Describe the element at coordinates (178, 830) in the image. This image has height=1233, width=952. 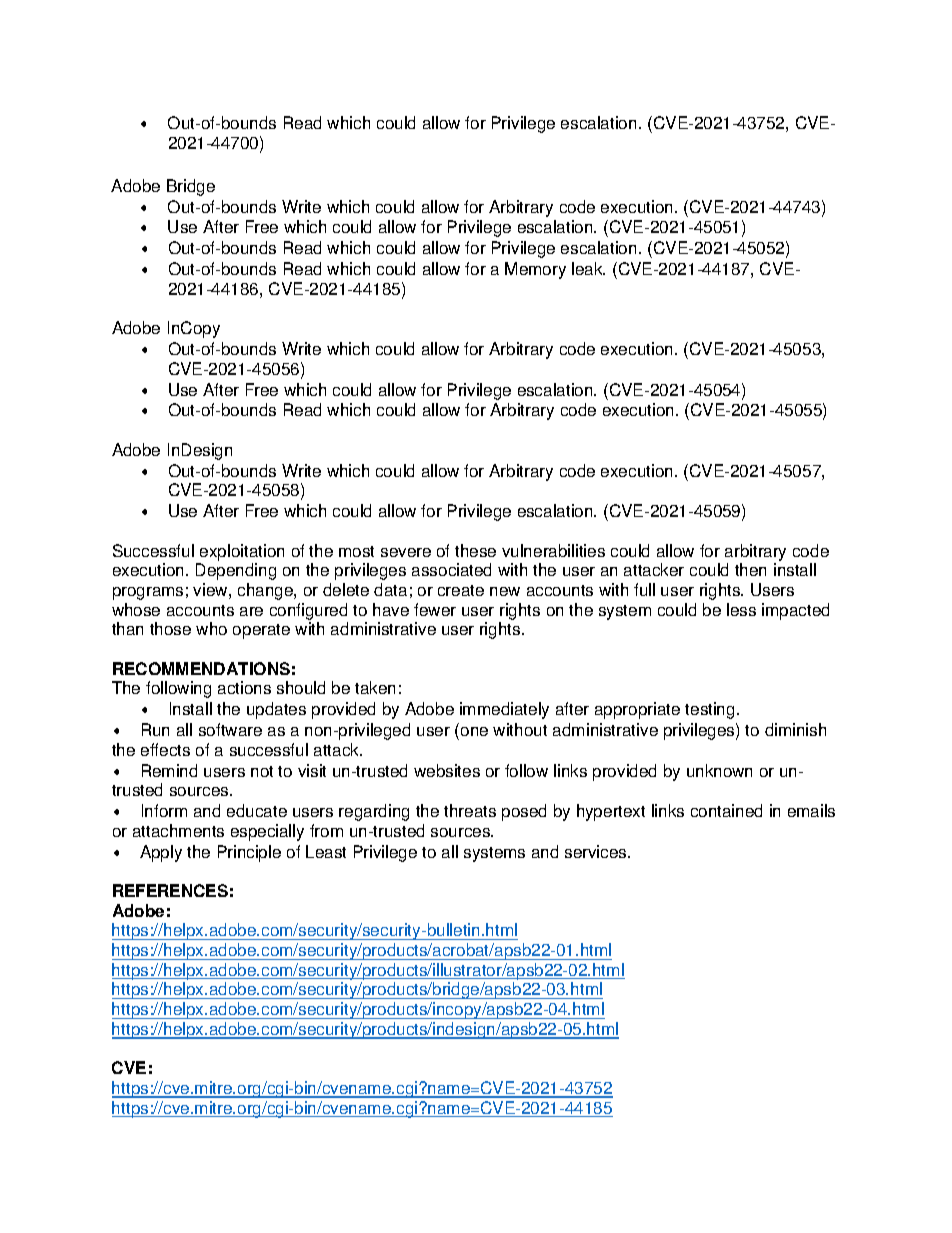
I see `attachments` at that location.
